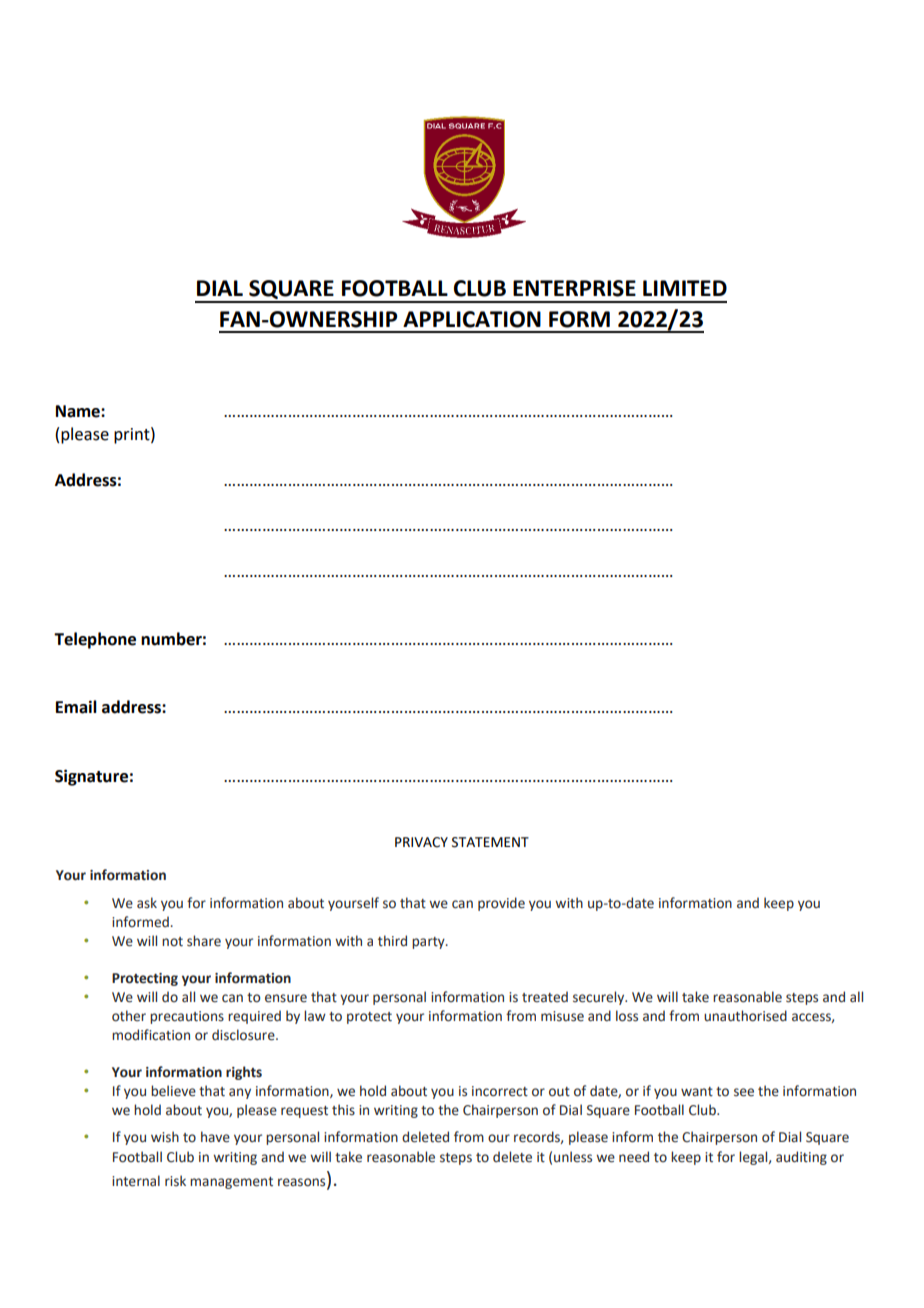 The image size is (924, 1308). What do you see at coordinates (429, 943) in the image?
I see `party` at bounding box center [429, 943].
